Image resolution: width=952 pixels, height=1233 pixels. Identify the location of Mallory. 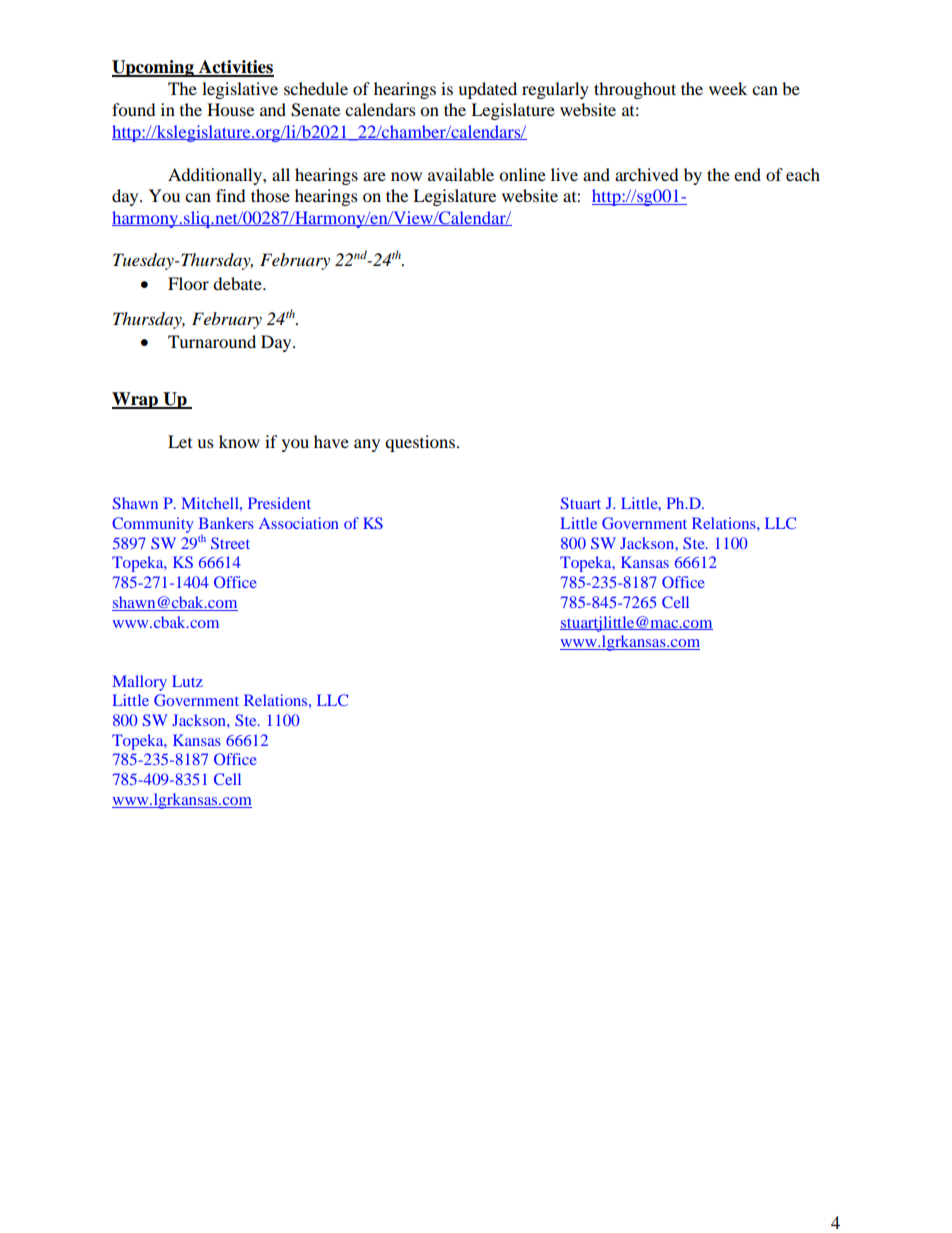
(140, 683).
